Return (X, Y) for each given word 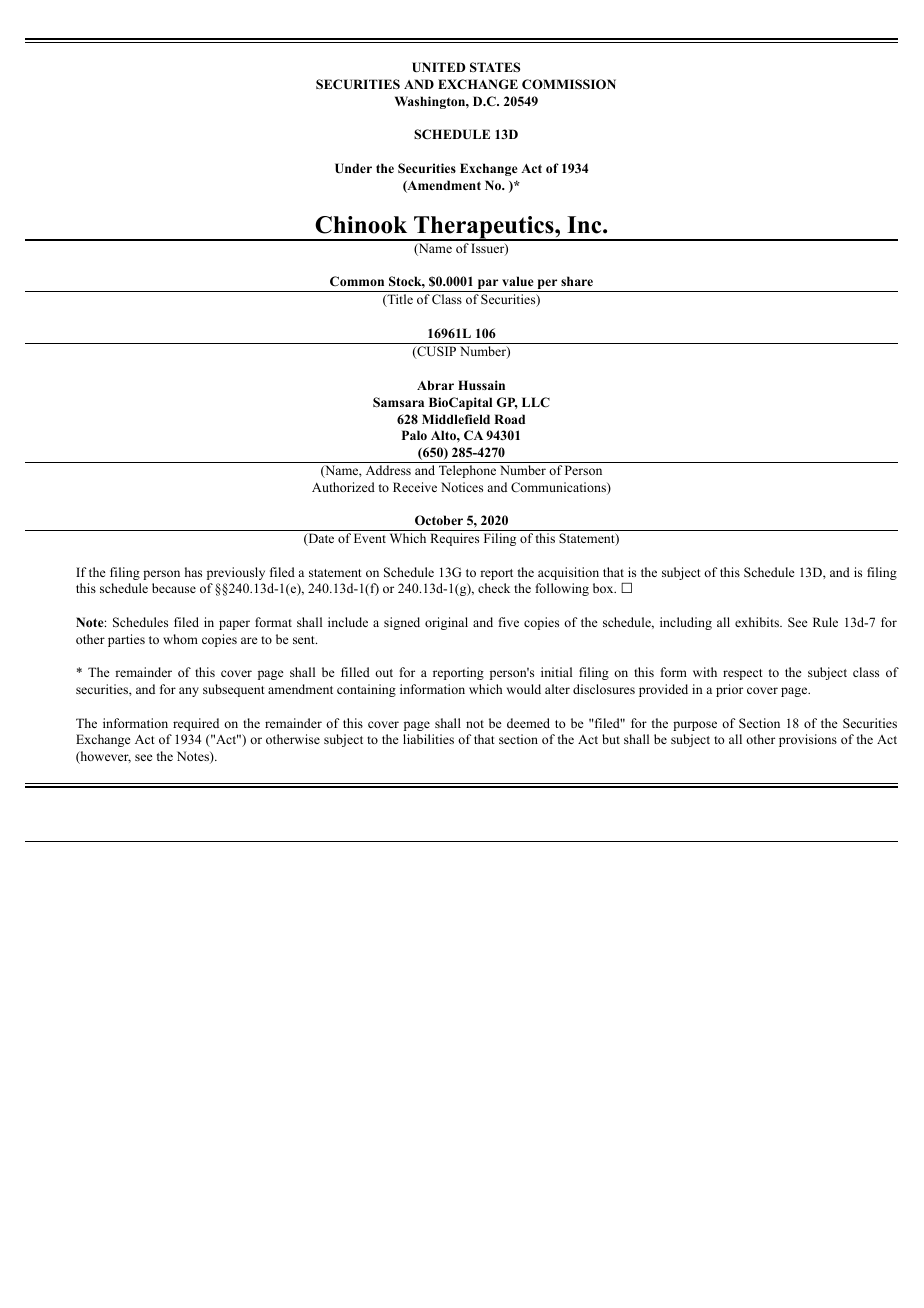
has (193, 572)
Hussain (481, 385)
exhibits (758, 622)
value (517, 281)
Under (353, 168)
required (196, 724)
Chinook (361, 225)
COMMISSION (569, 84)
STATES (495, 67)
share (577, 281)
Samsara (398, 402)
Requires (454, 539)
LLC (536, 402)
